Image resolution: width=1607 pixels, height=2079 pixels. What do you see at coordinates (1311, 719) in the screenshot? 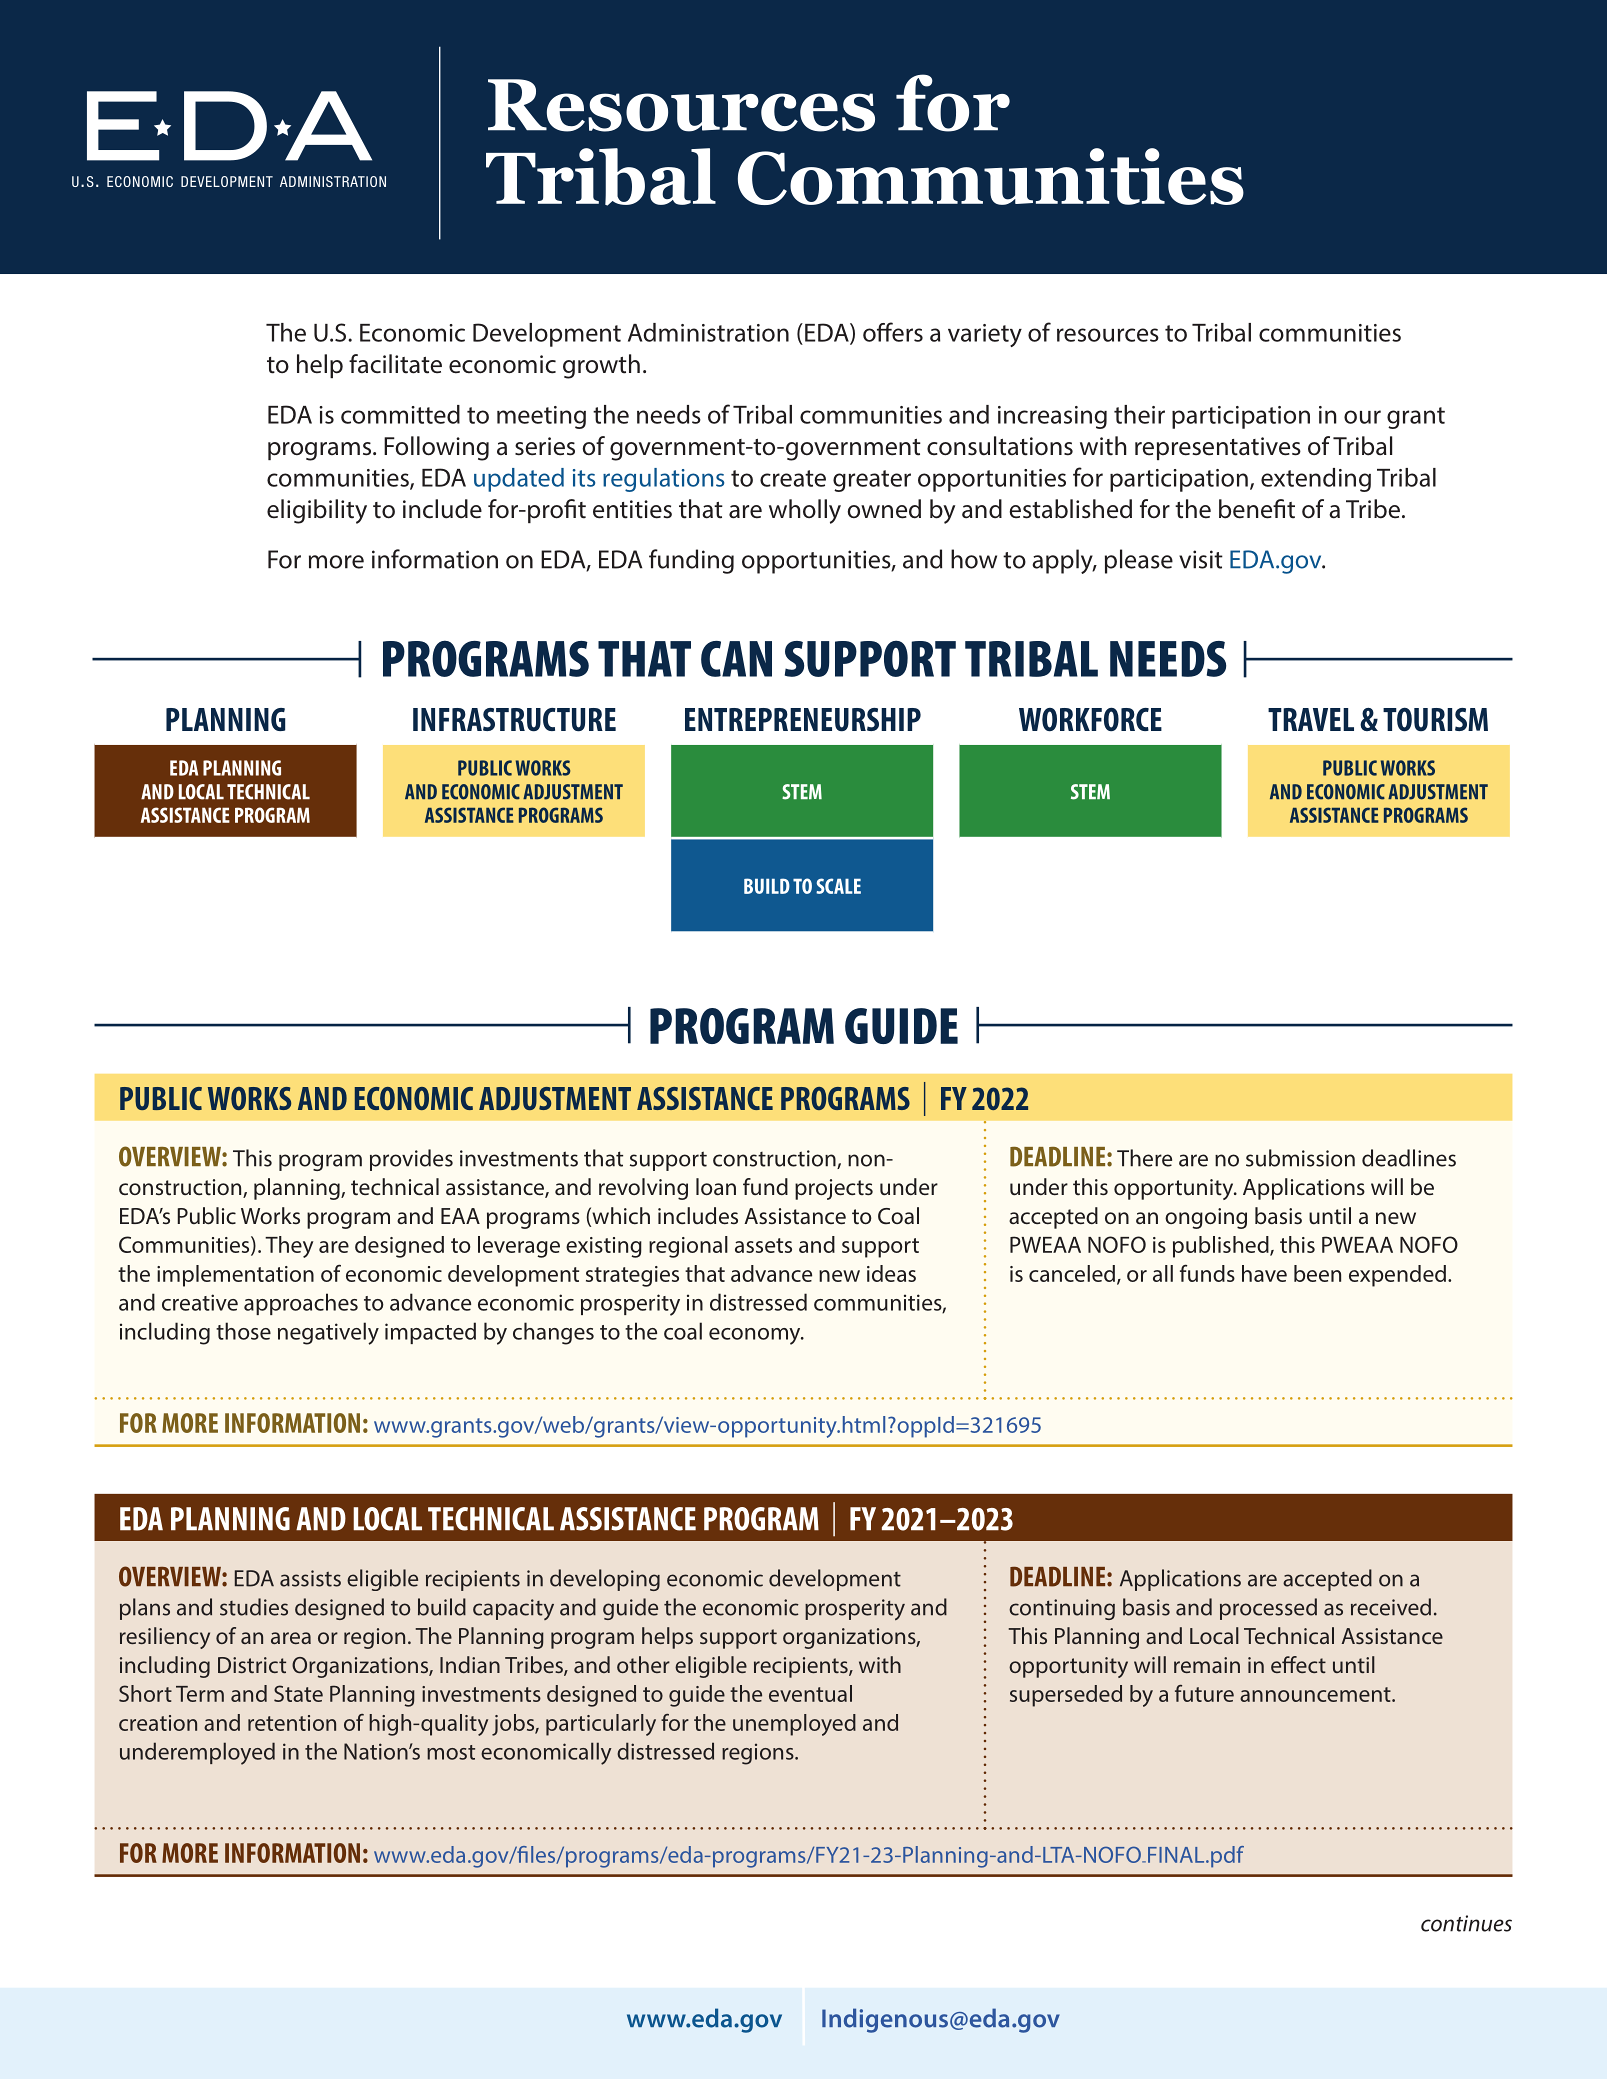
I see `TRAVEL` at bounding box center [1311, 719].
